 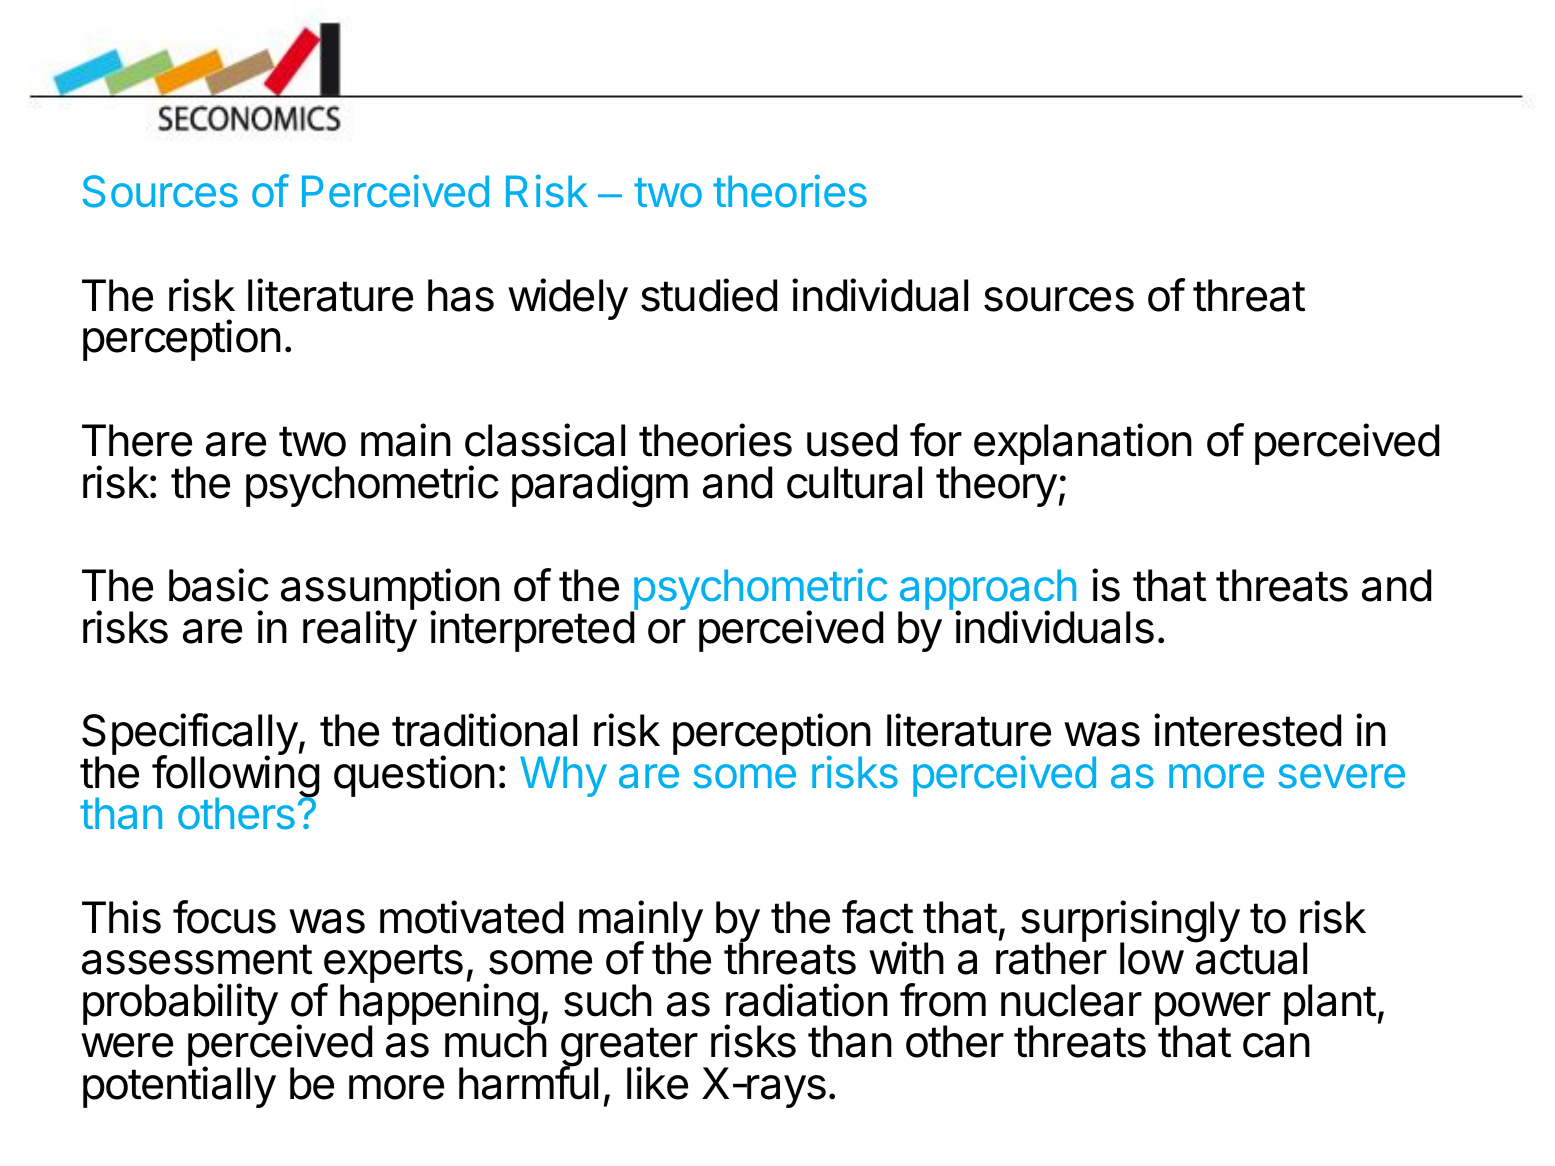 I want to click on has, so click(x=461, y=295).
